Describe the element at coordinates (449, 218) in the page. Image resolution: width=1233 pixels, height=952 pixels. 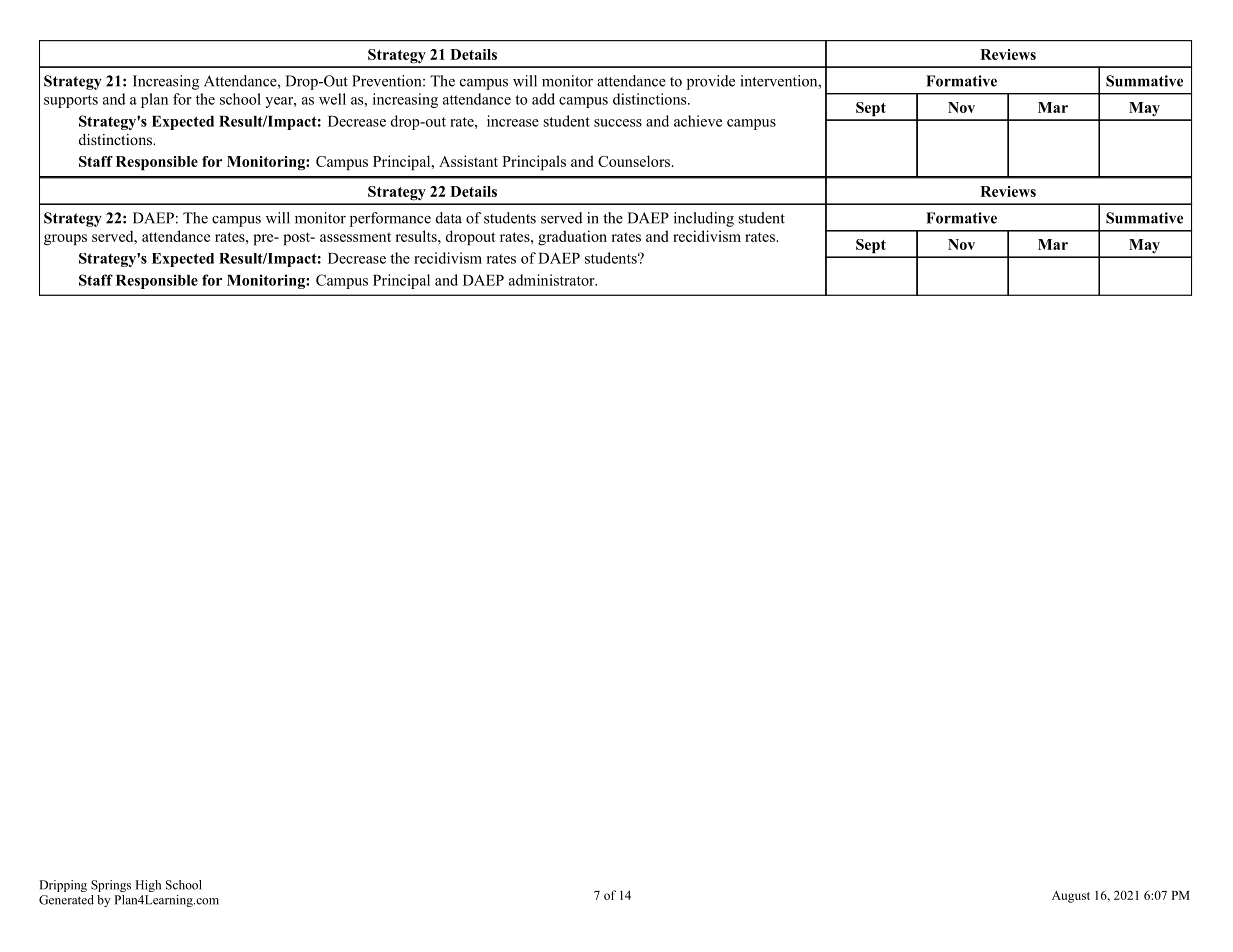
I see `data` at that location.
